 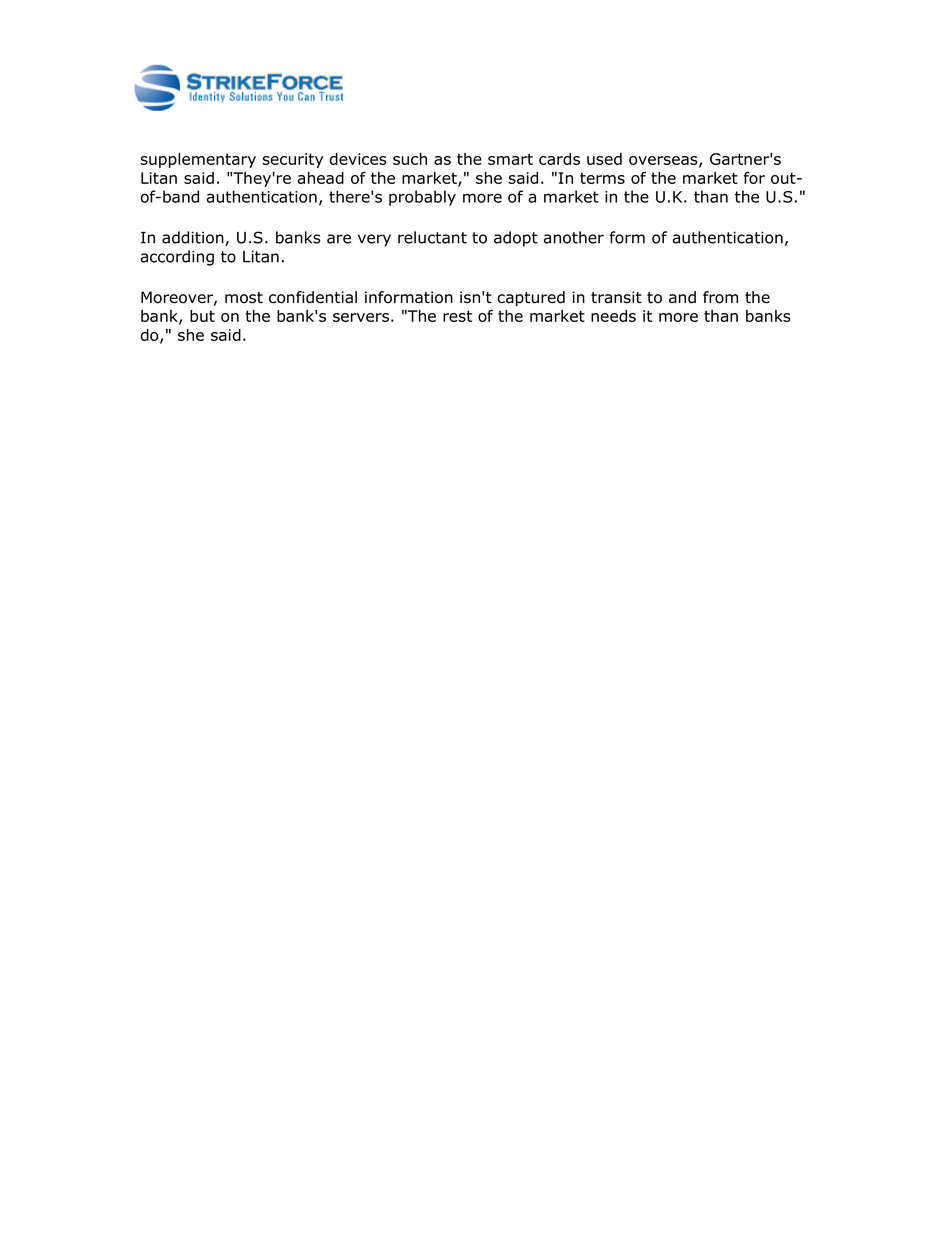 What do you see at coordinates (604, 159) in the document?
I see `used` at bounding box center [604, 159].
